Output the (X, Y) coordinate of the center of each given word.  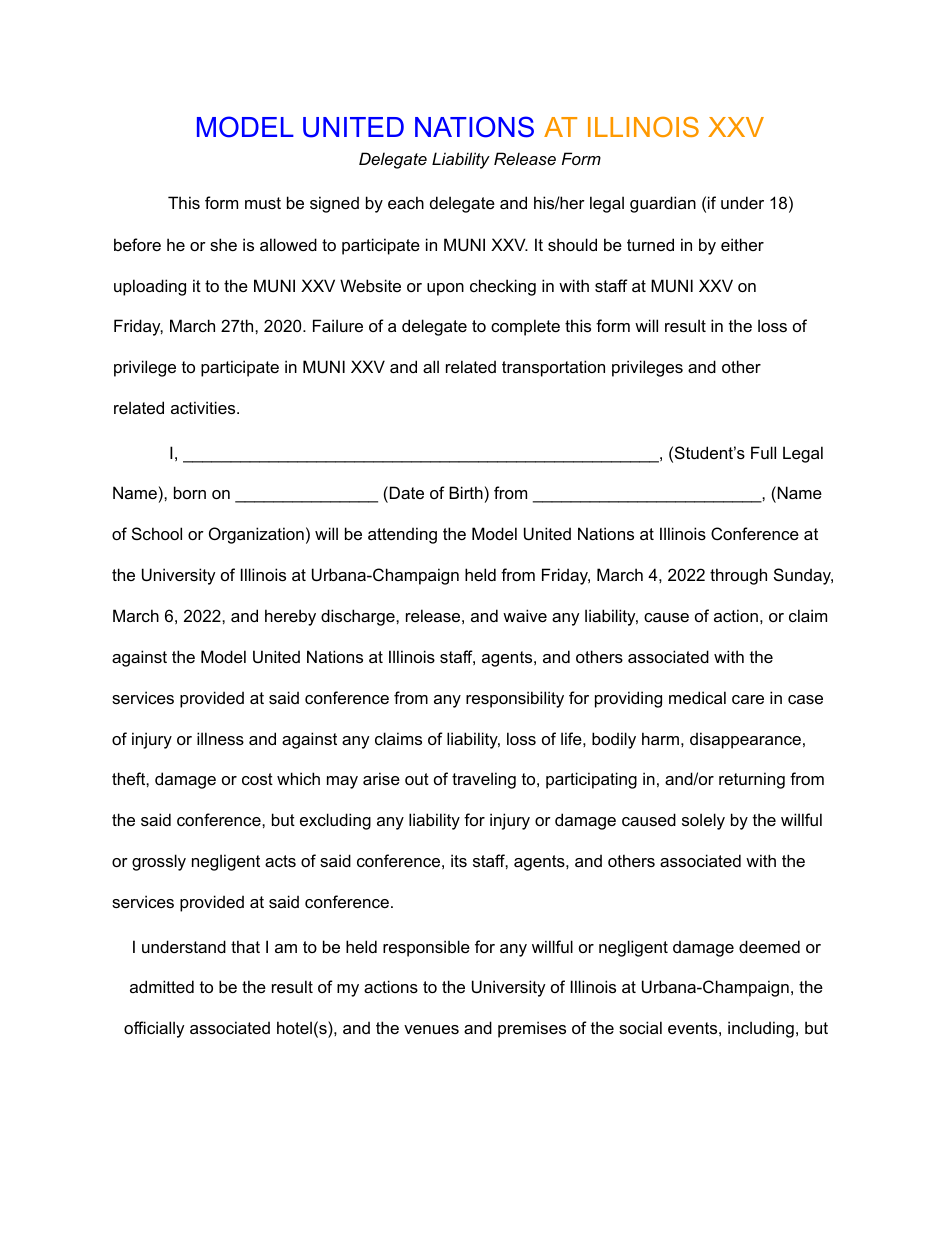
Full (763, 452)
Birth (466, 492)
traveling (484, 780)
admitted (162, 986)
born (190, 492)
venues (431, 1029)
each (406, 202)
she (223, 244)
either (742, 244)
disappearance (745, 740)
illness (220, 738)
